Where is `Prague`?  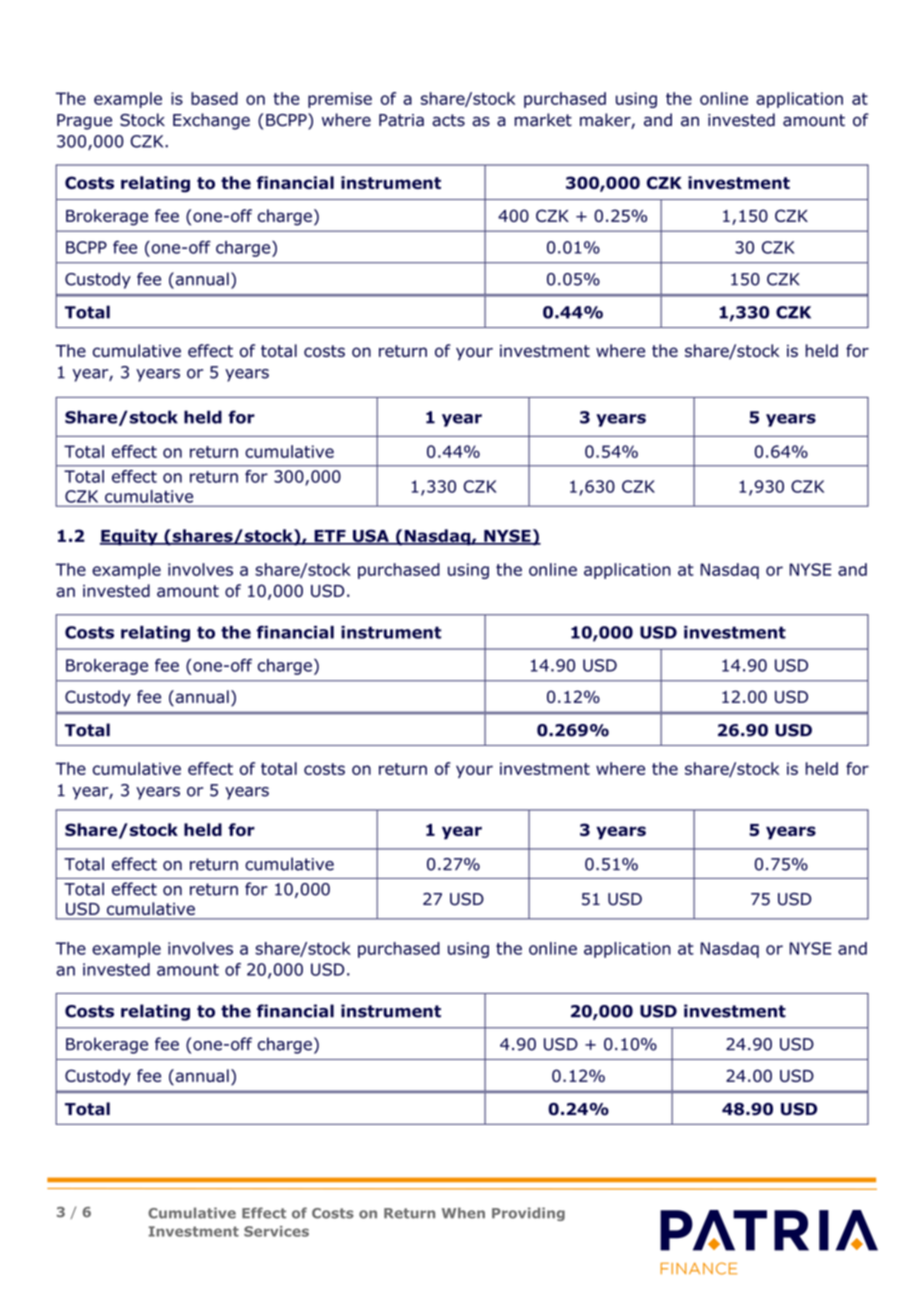 Prague is located at coordinates (84, 122).
